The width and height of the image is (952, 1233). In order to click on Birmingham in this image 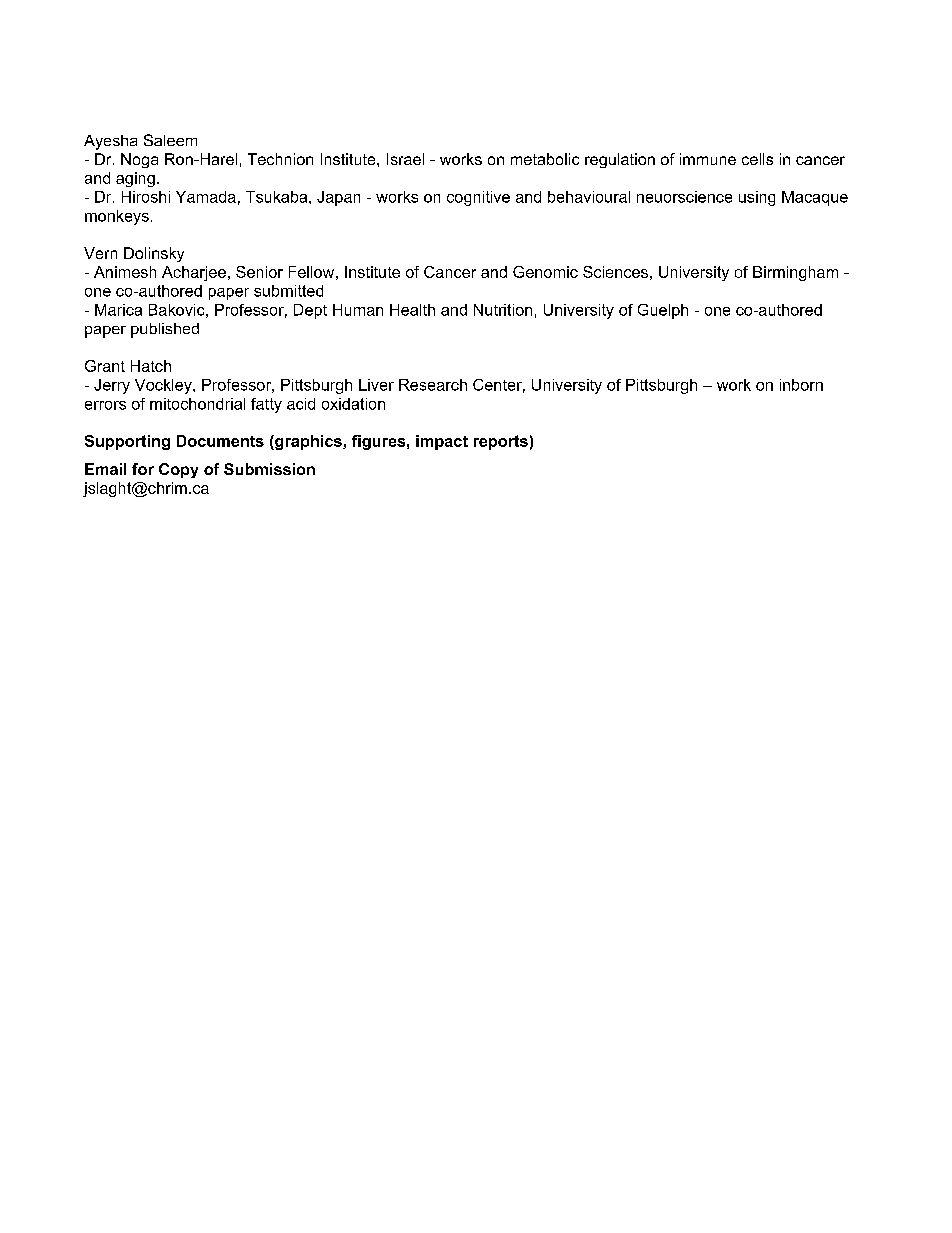, I will do `click(795, 273)`.
